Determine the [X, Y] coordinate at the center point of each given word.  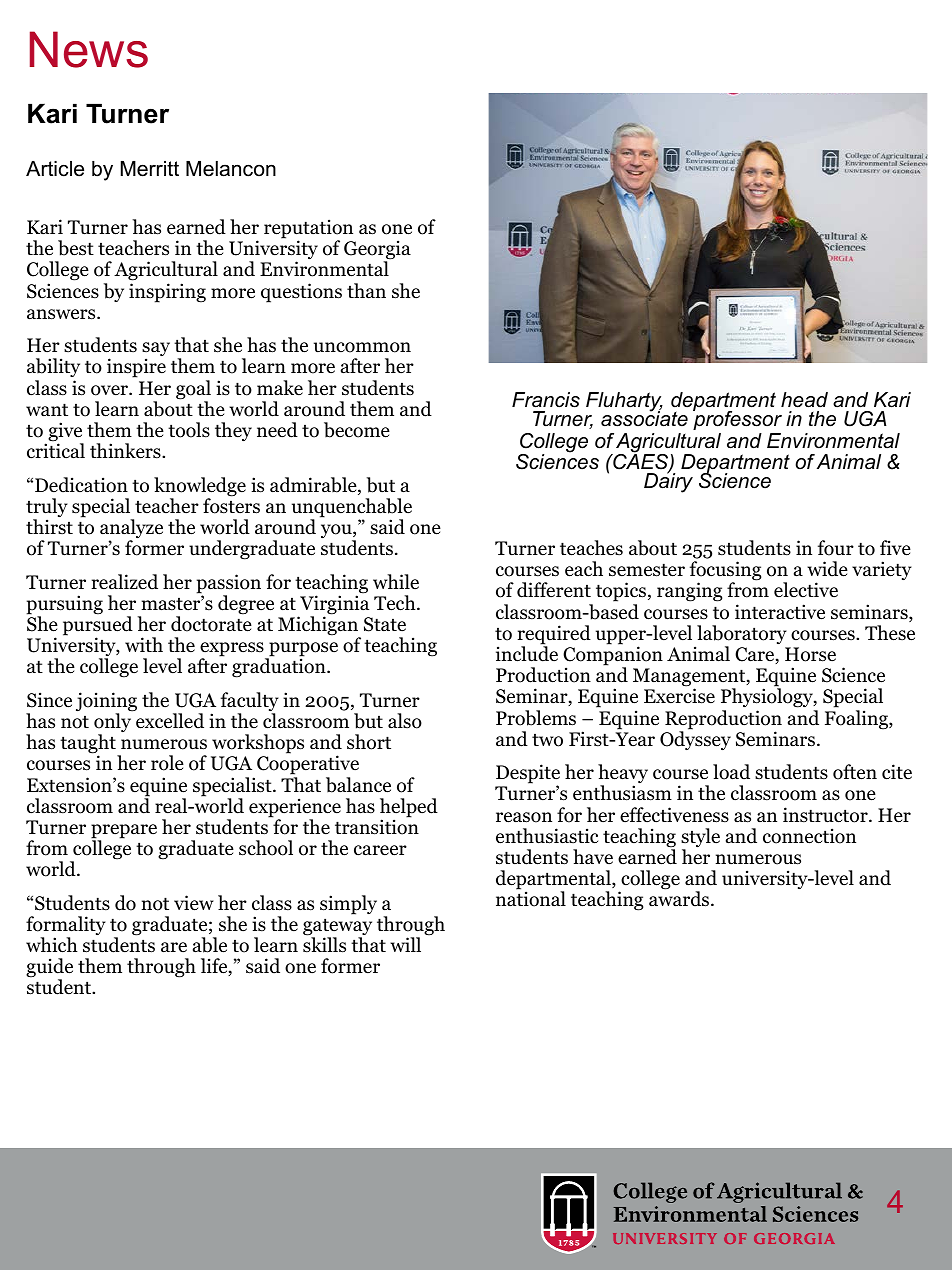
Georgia [377, 251]
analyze [131, 530]
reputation [308, 230]
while [396, 581]
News [89, 49]
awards [680, 899]
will [405, 944]
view [194, 903]
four [836, 548]
